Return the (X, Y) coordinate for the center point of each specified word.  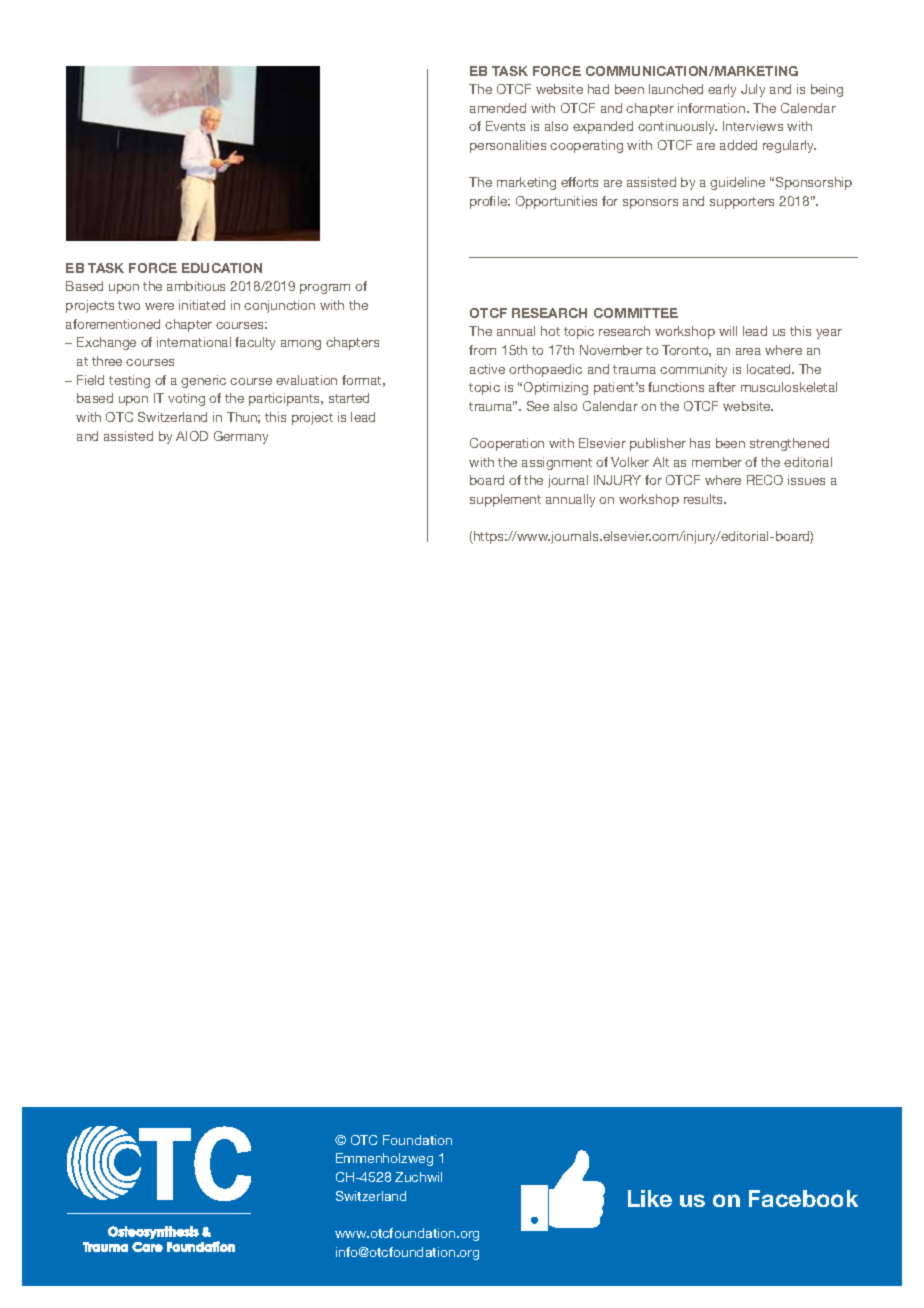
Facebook (803, 1198)
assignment (557, 463)
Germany (241, 437)
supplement (505, 500)
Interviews (753, 126)
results (705, 499)
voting (186, 399)
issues (806, 480)
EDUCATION (222, 268)
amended (498, 108)
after (722, 387)
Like (650, 1198)
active (487, 369)
